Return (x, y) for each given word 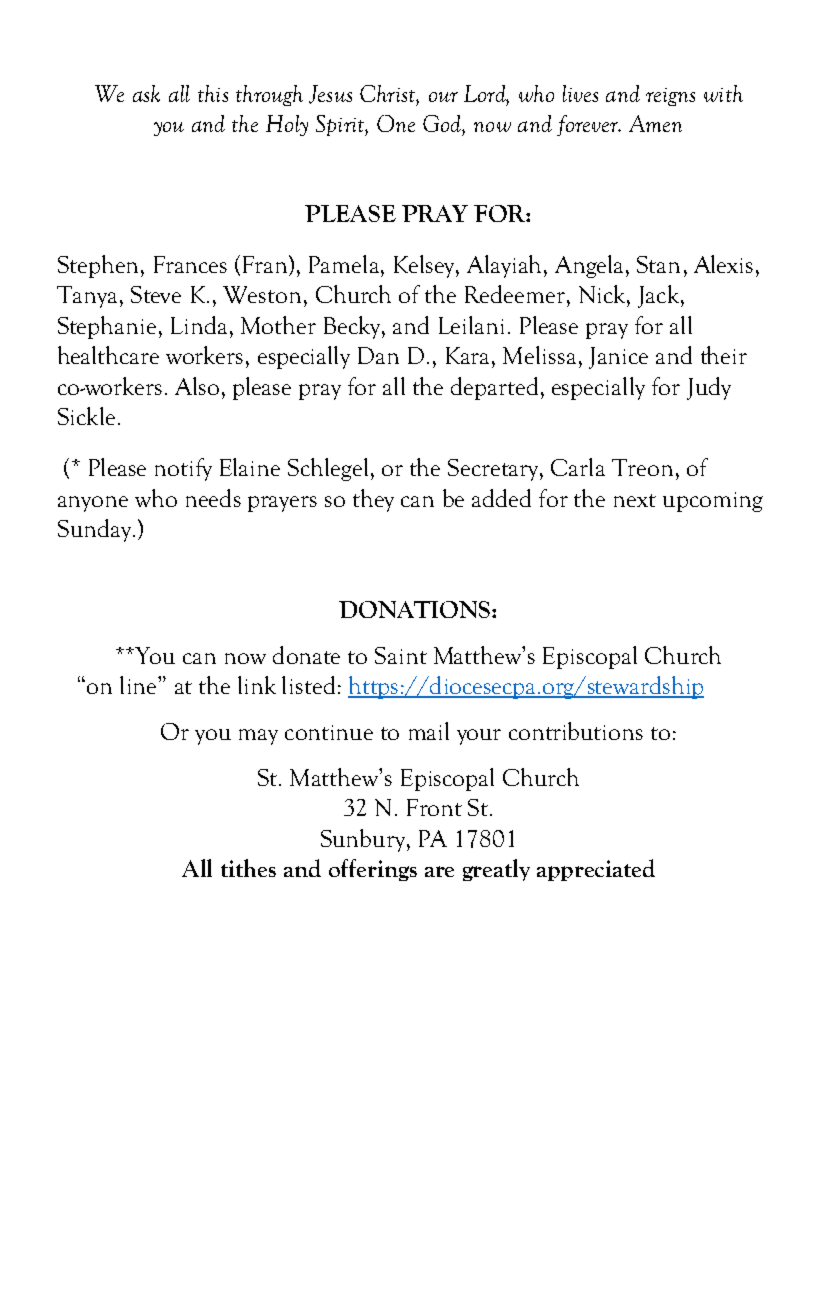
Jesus (330, 94)
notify (183, 469)
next (635, 500)
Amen (655, 123)
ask (146, 93)
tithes (248, 868)
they (373, 500)
